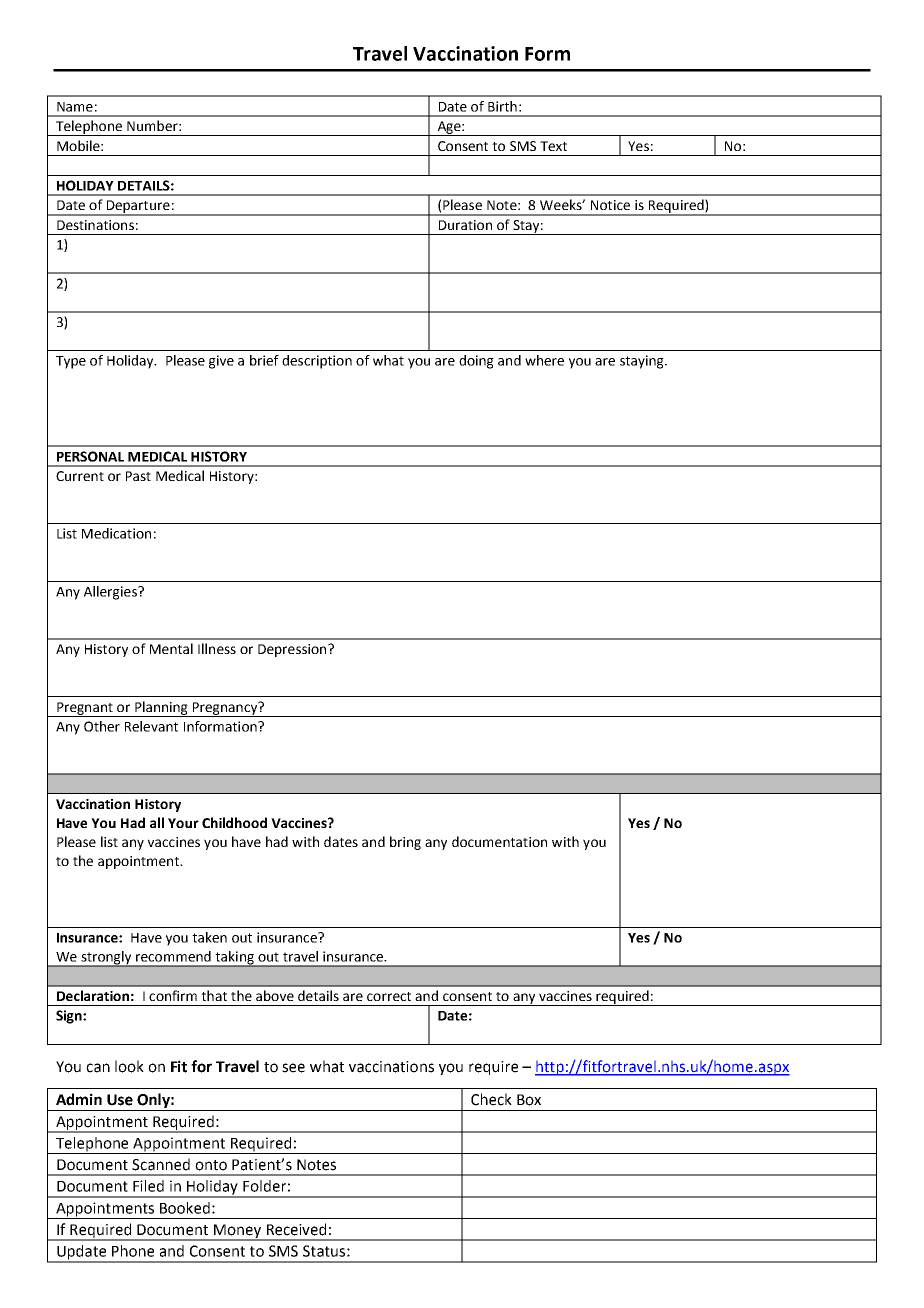  Describe the element at coordinates (293, 650) in the screenshot. I see `Depression` at that location.
